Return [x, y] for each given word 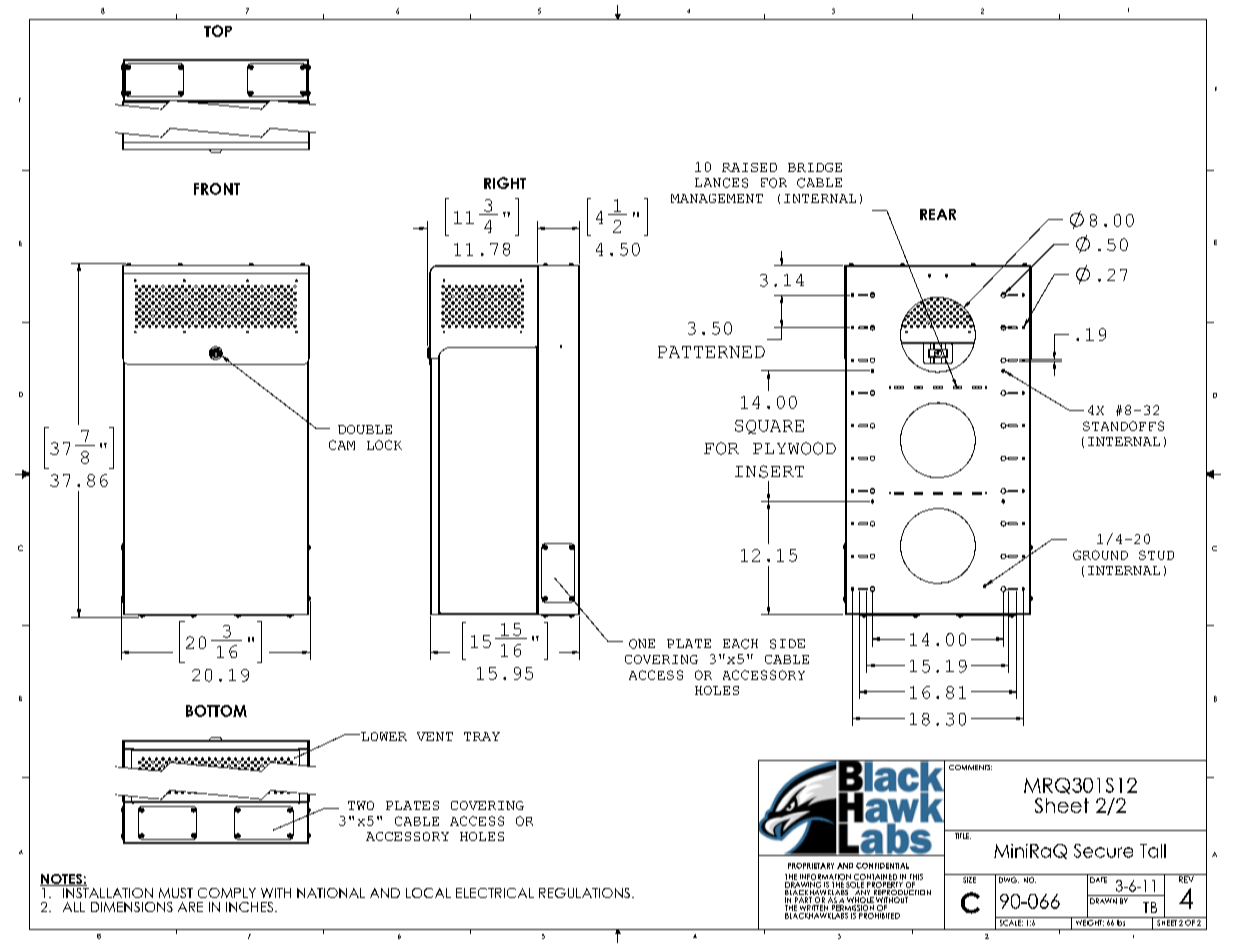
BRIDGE [815, 167]
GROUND [1100, 555]
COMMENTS [970, 767]
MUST [176, 893]
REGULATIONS [584, 893]
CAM [342, 445]
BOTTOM [216, 711]
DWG [1009, 880]
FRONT [217, 189]
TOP [218, 31]
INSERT [769, 471]
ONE [642, 644]
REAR [938, 214]
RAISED [749, 167]
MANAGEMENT [717, 198]
